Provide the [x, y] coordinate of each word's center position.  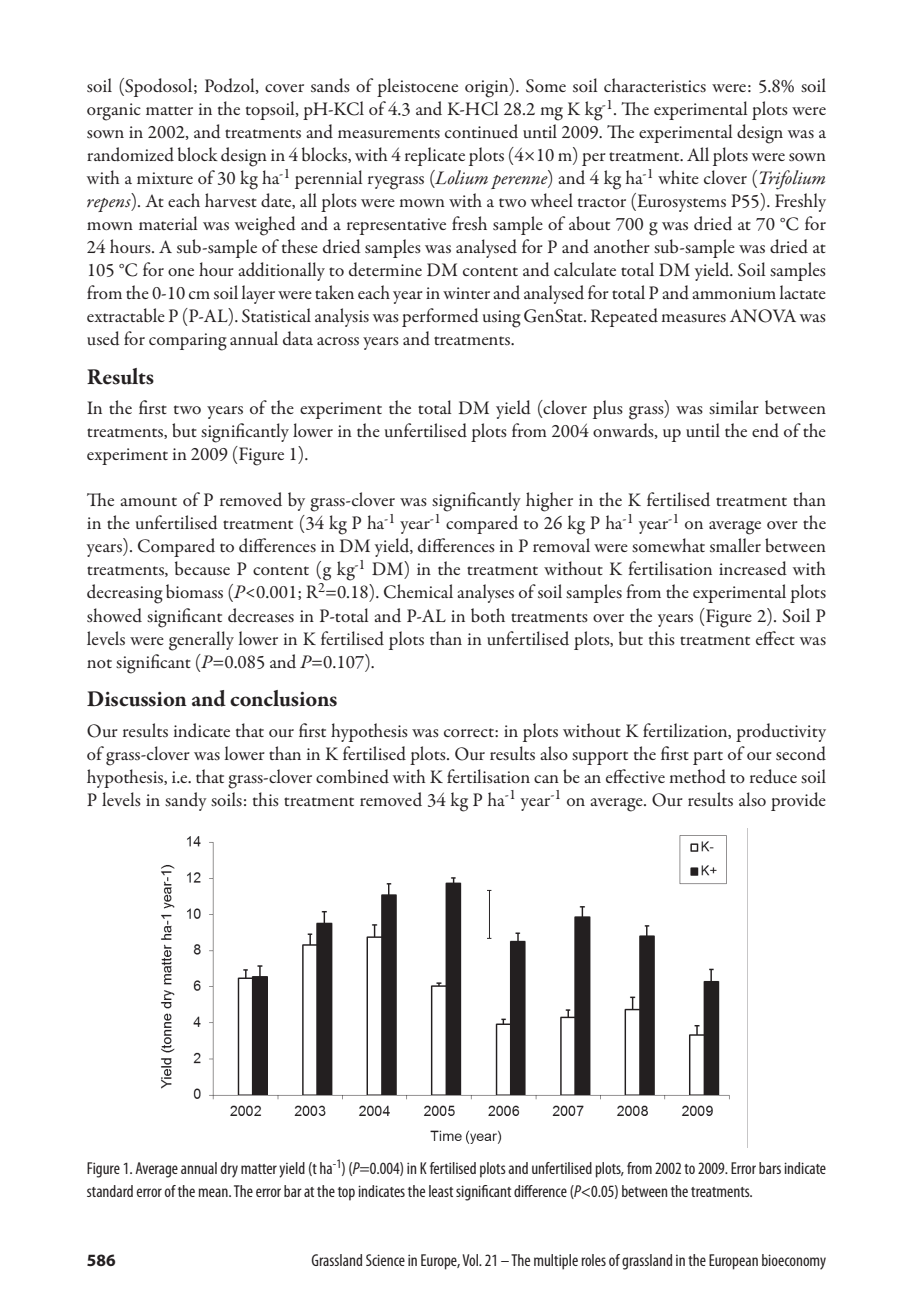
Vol [471, 1260]
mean [214, 1192]
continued [481, 131]
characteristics [655, 85]
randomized [130, 154]
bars [770, 1168]
